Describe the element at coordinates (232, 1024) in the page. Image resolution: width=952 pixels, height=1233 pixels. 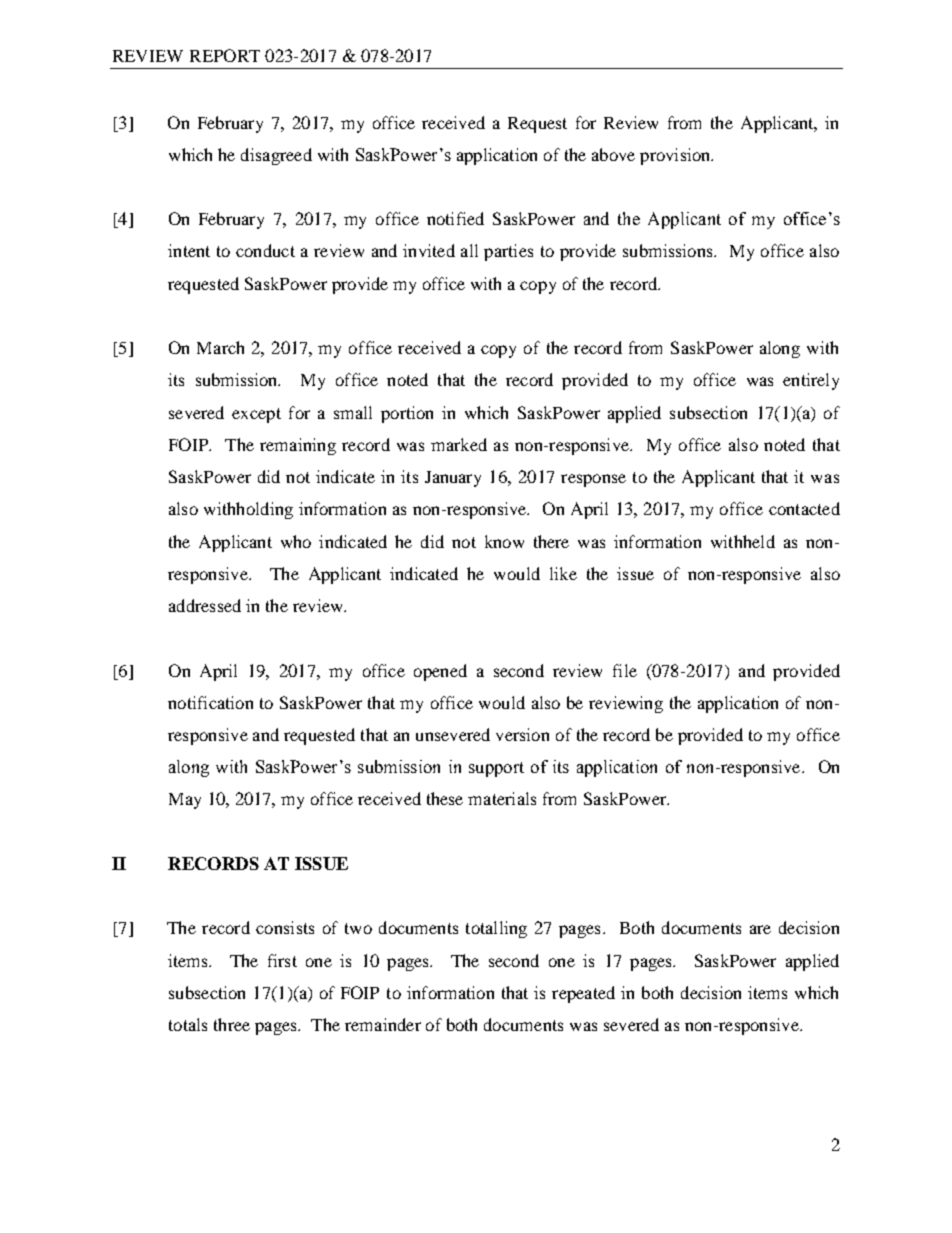
I see `three` at that location.
